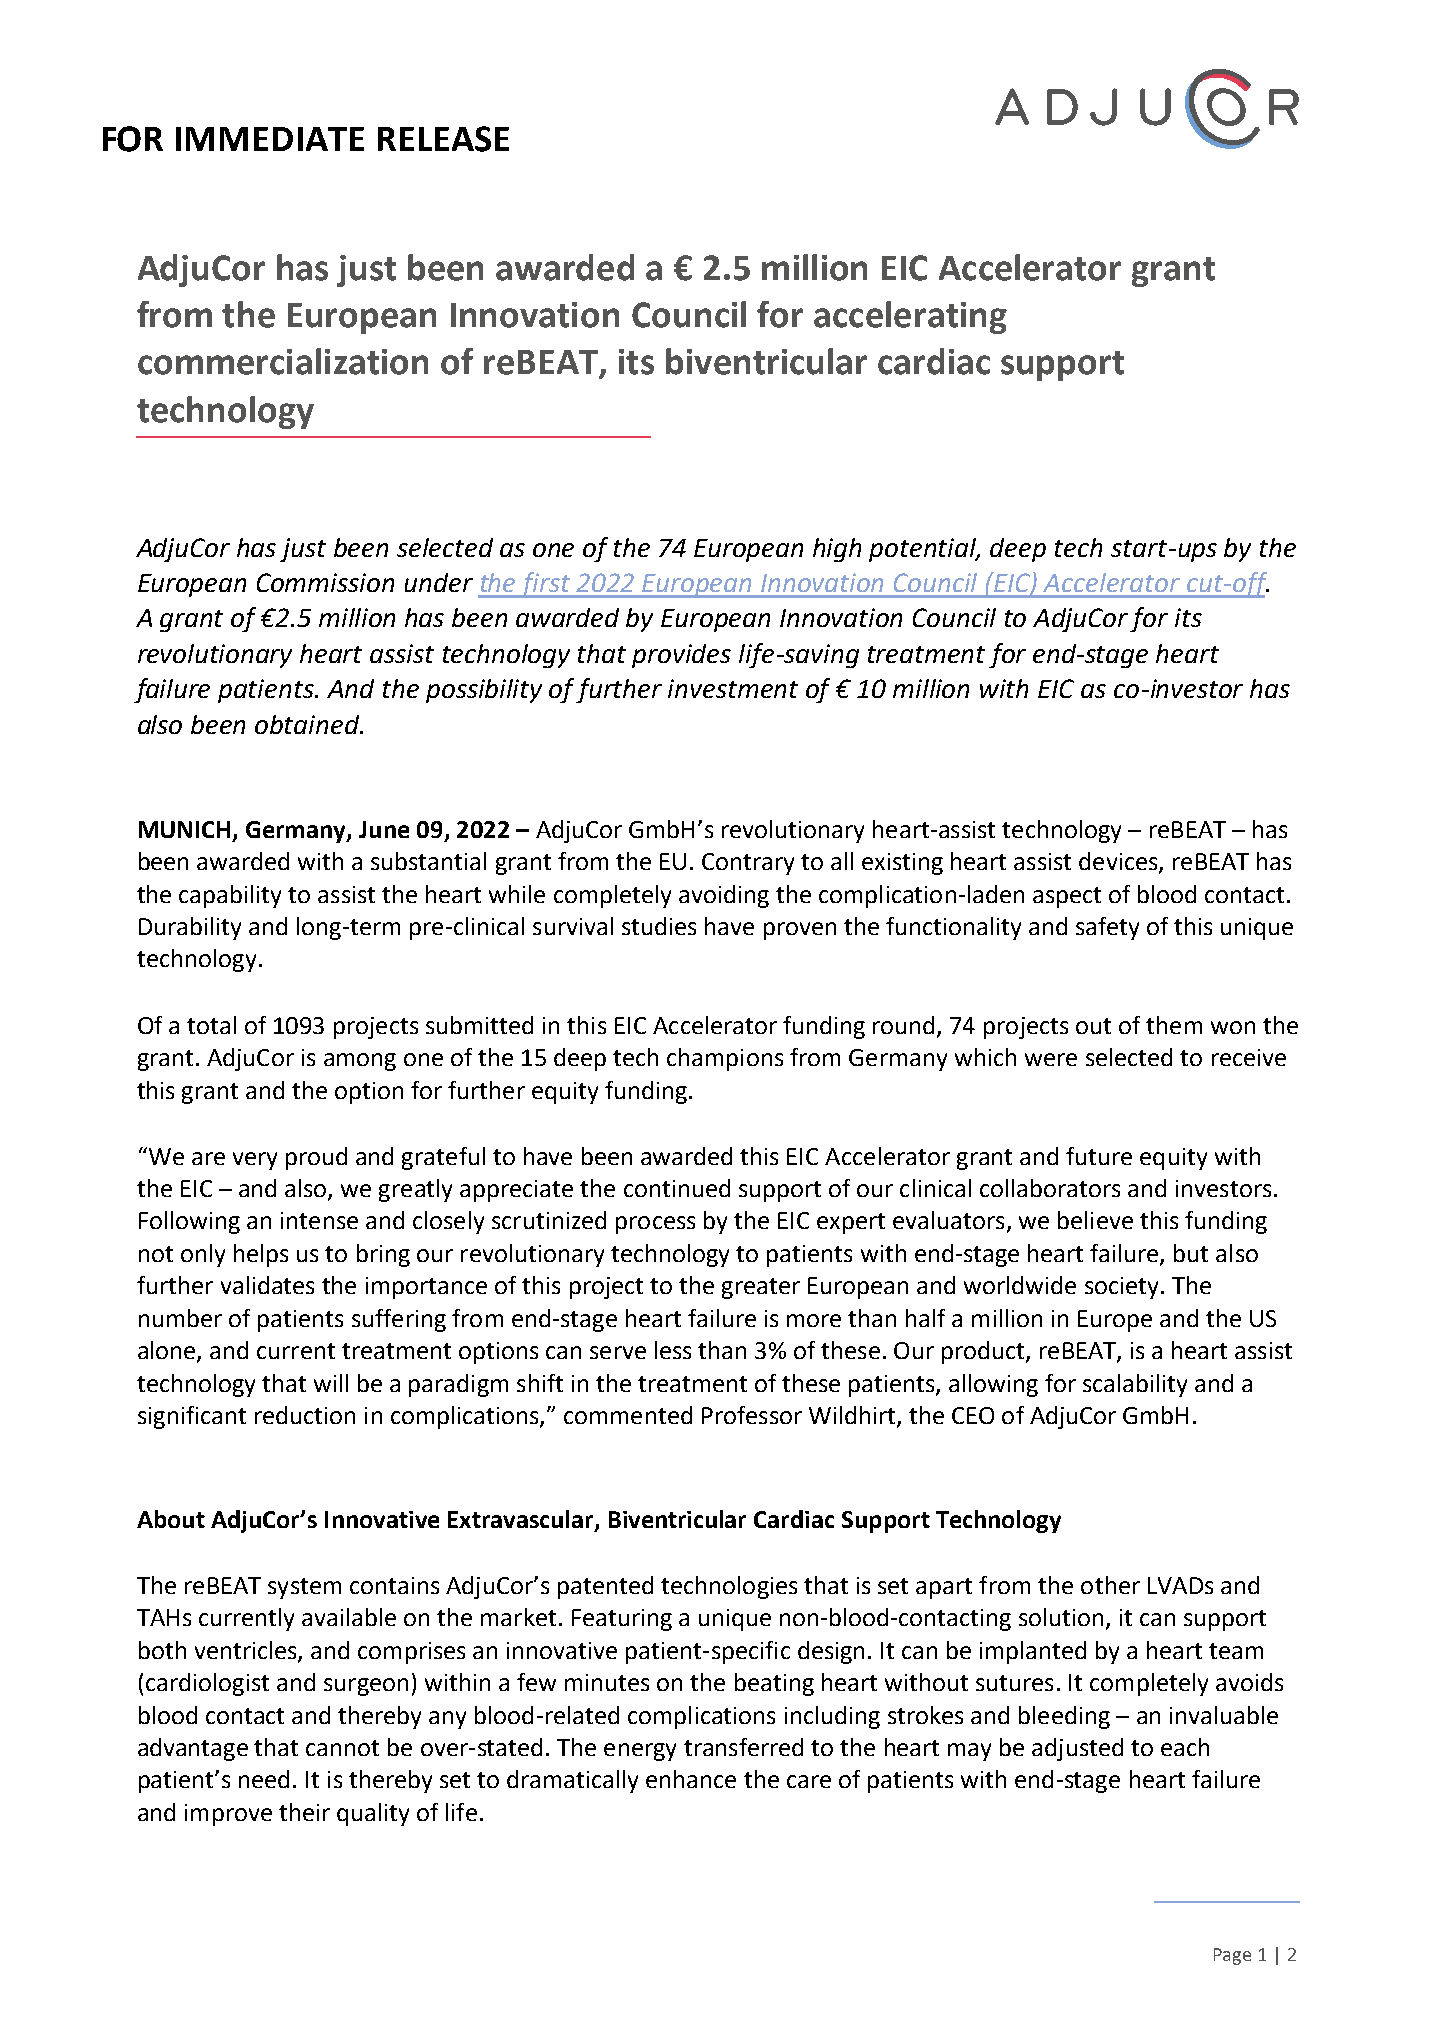  What do you see at coordinates (270, 139) in the screenshot?
I see `IMMEDIATE` at bounding box center [270, 139].
